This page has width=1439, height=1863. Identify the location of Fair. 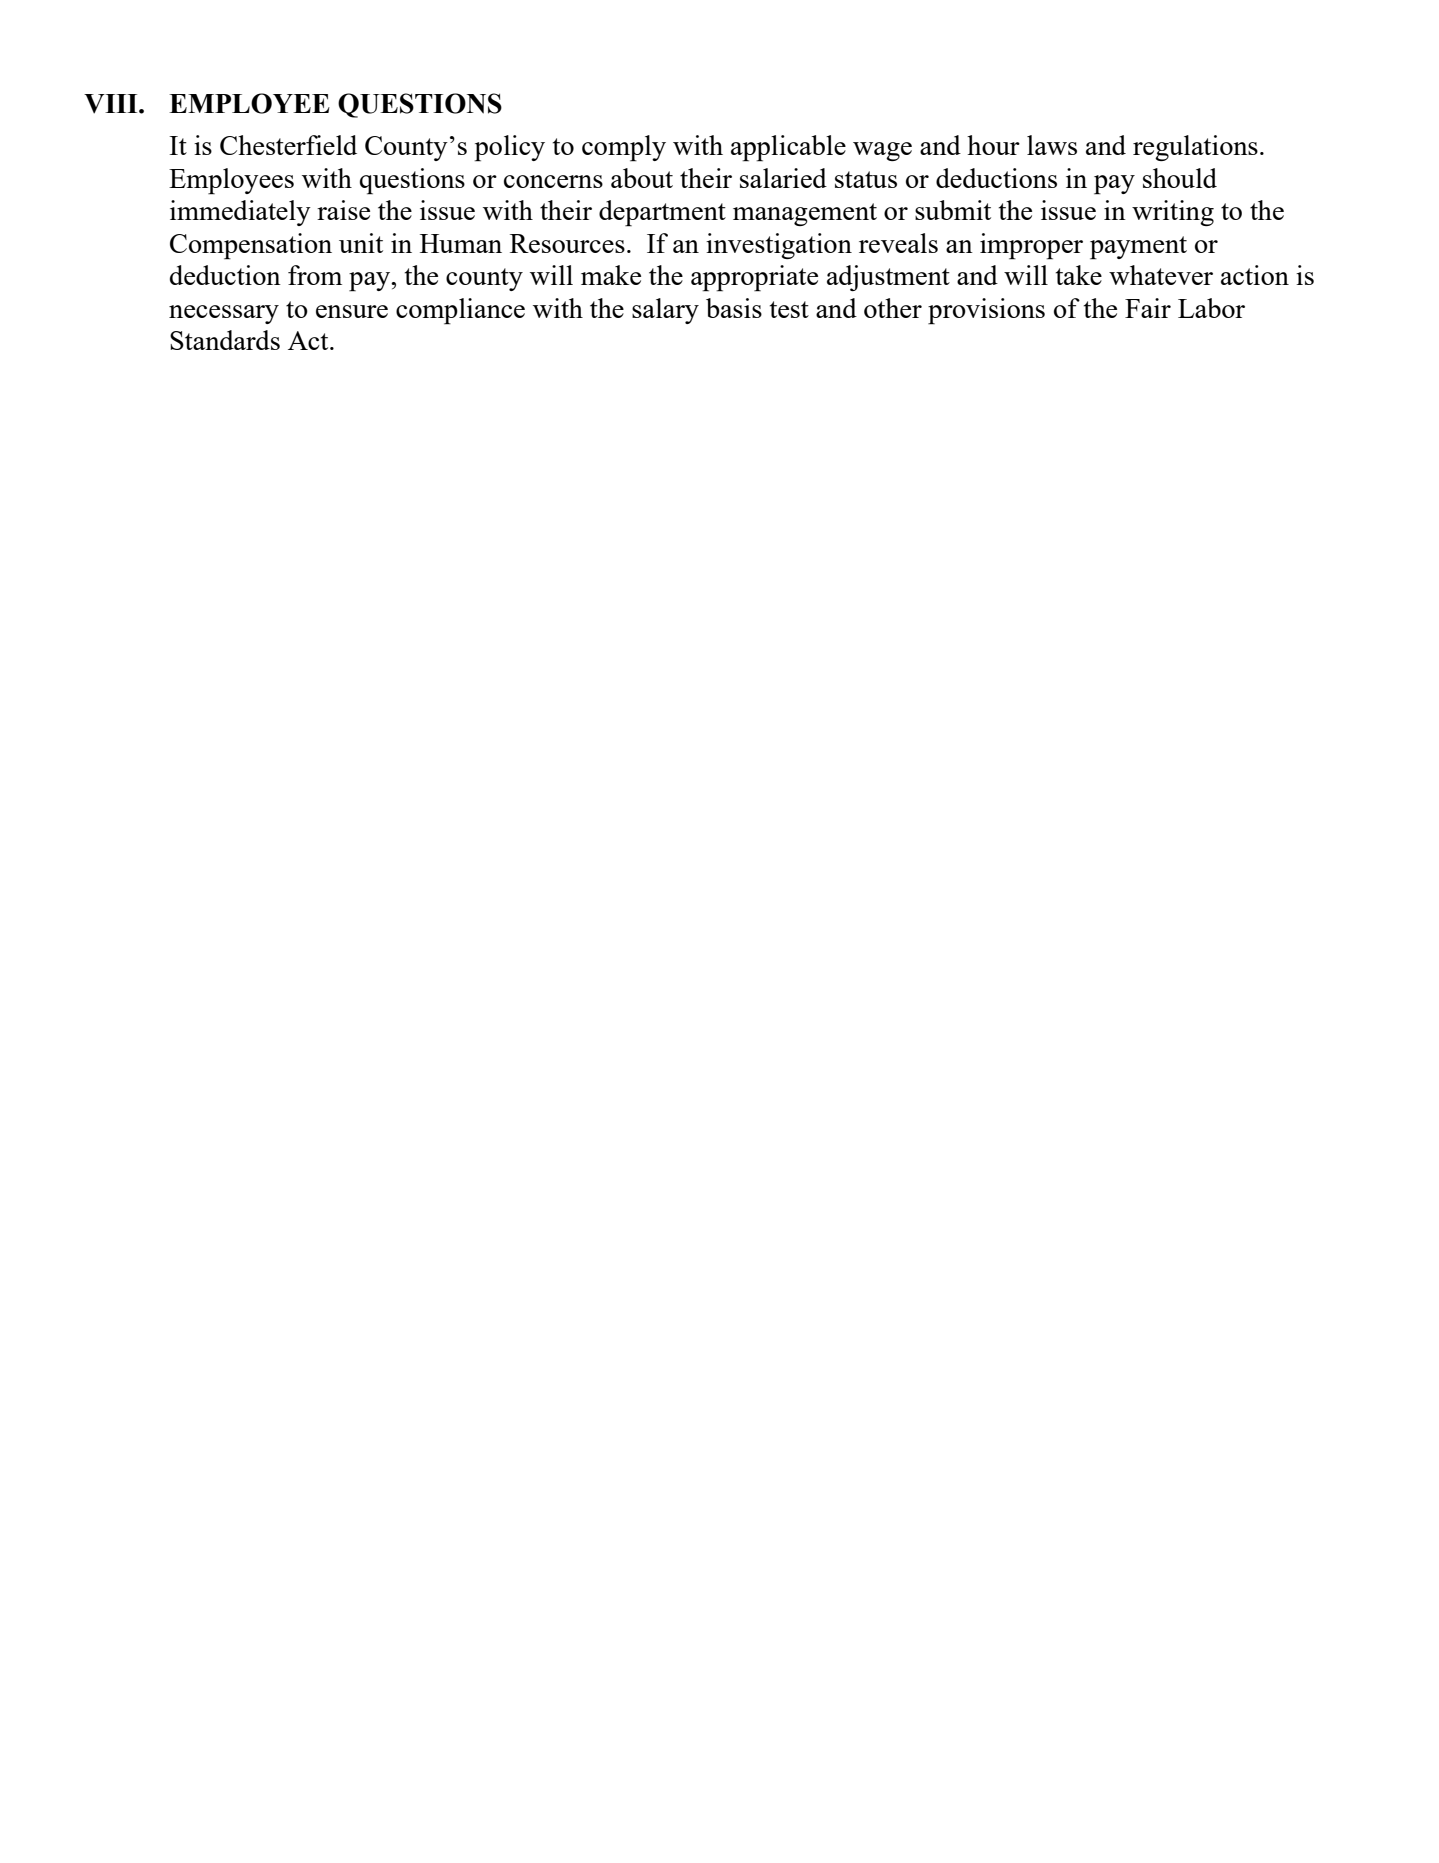
(1148, 308).
